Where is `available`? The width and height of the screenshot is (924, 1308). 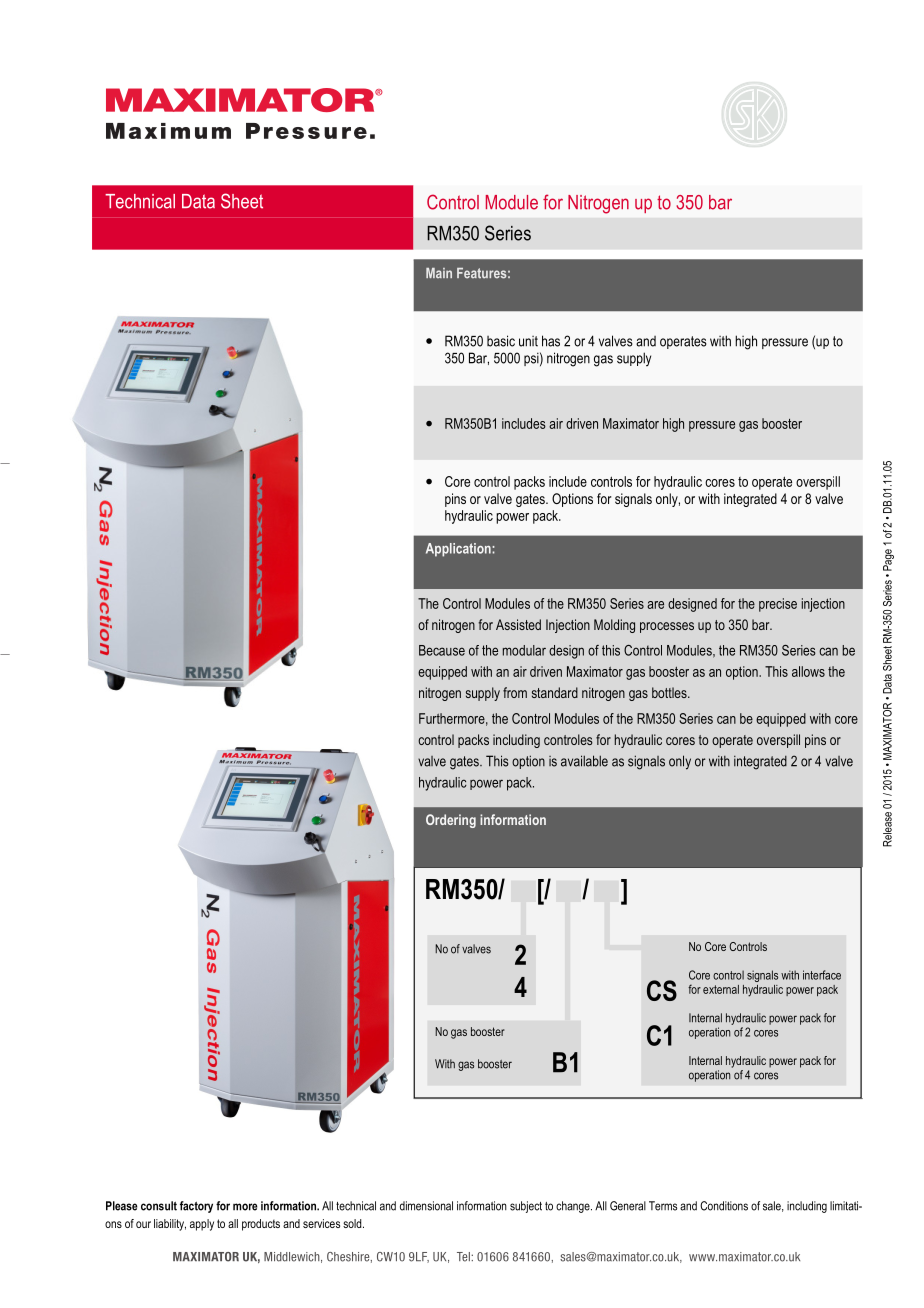
available is located at coordinates (584, 761).
